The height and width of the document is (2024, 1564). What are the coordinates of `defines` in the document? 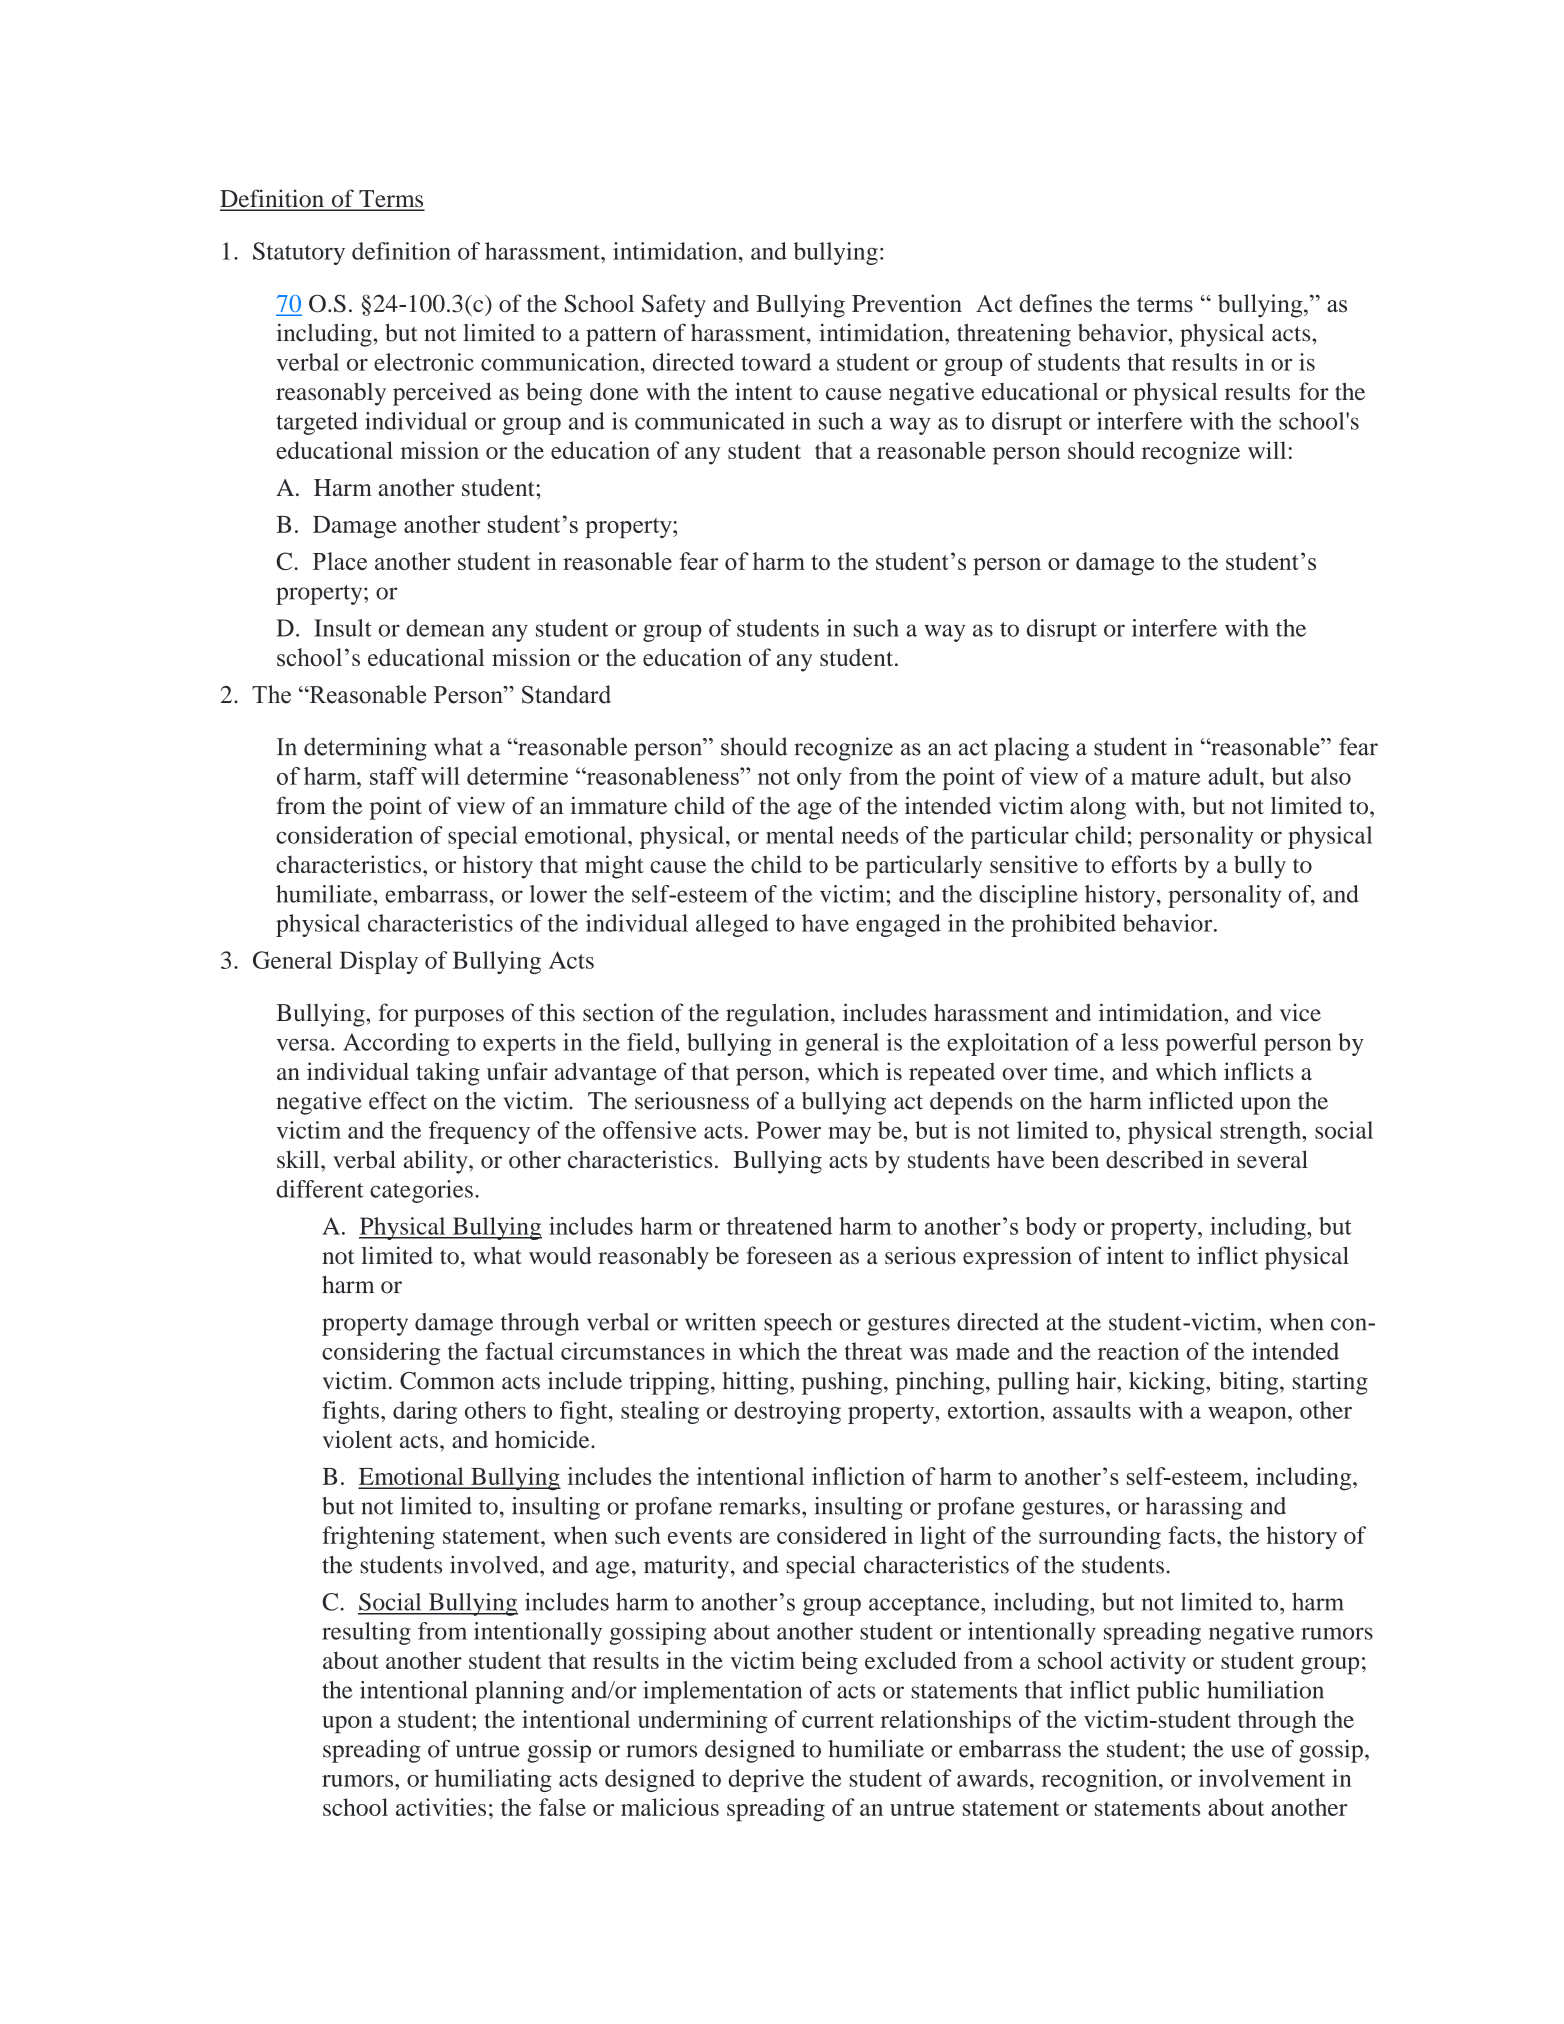 It's located at (1055, 303).
